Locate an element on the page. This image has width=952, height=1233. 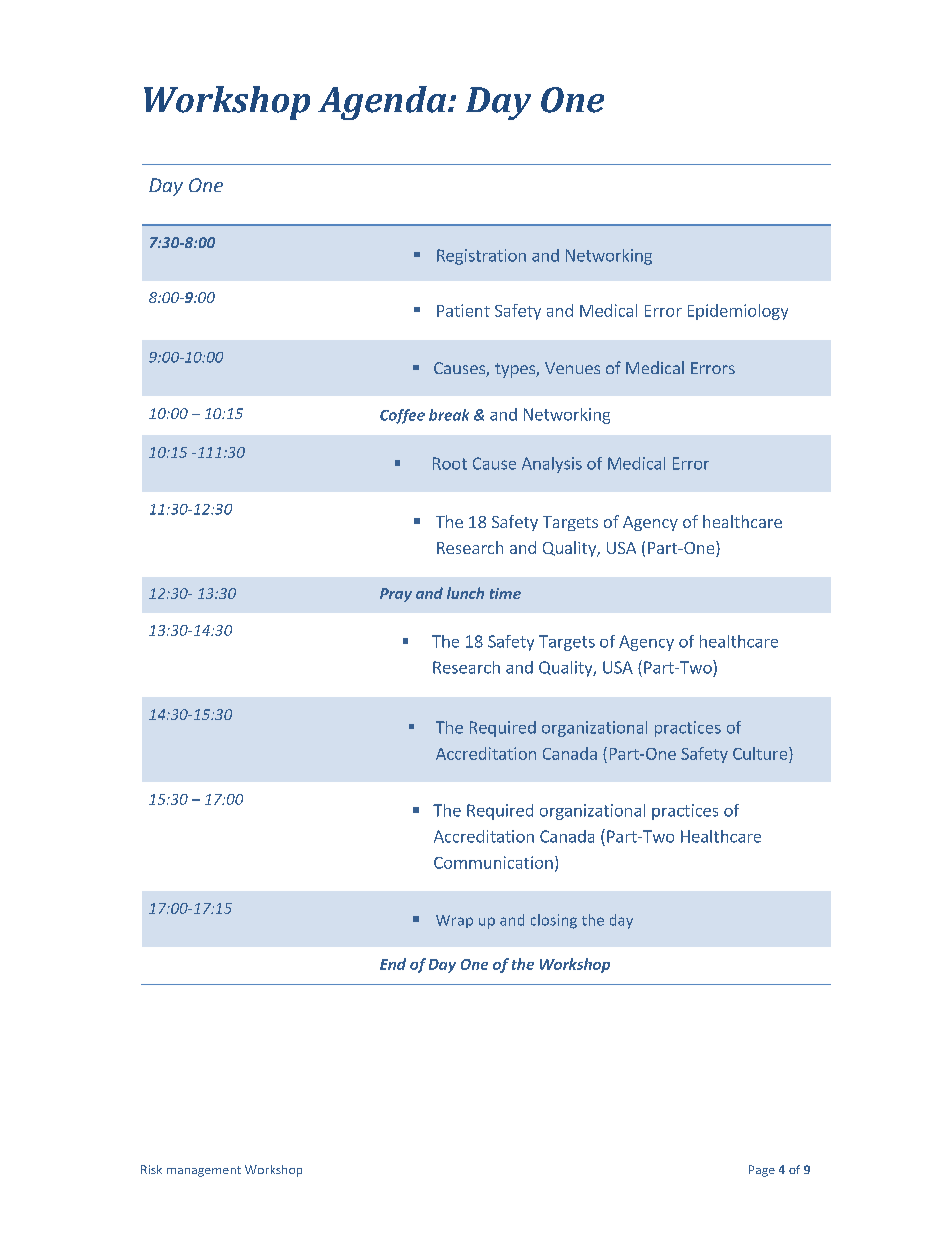
Registration is located at coordinates (481, 257).
